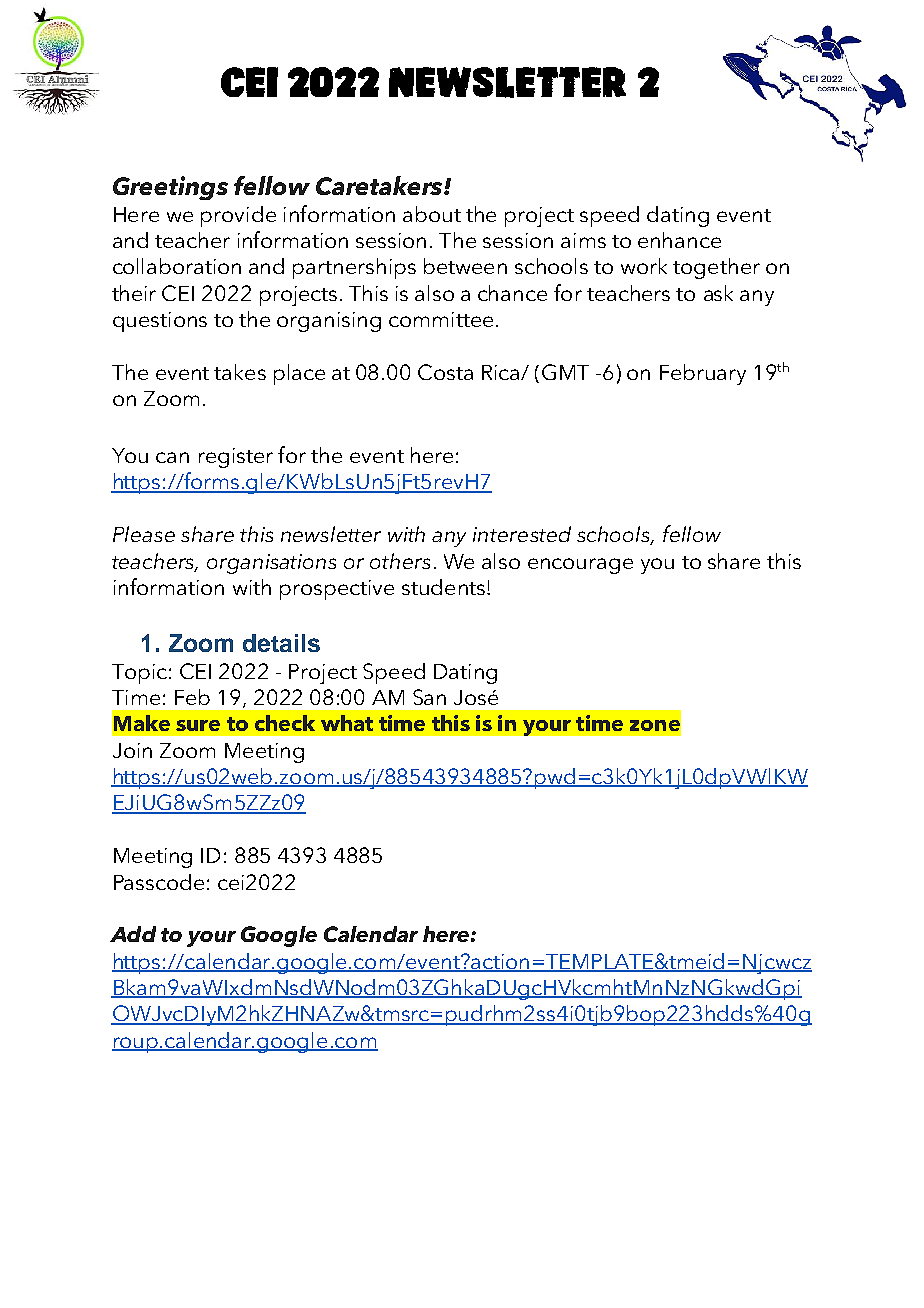 The width and height of the image is (924, 1308). I want to click on others, so click(400, 561).
